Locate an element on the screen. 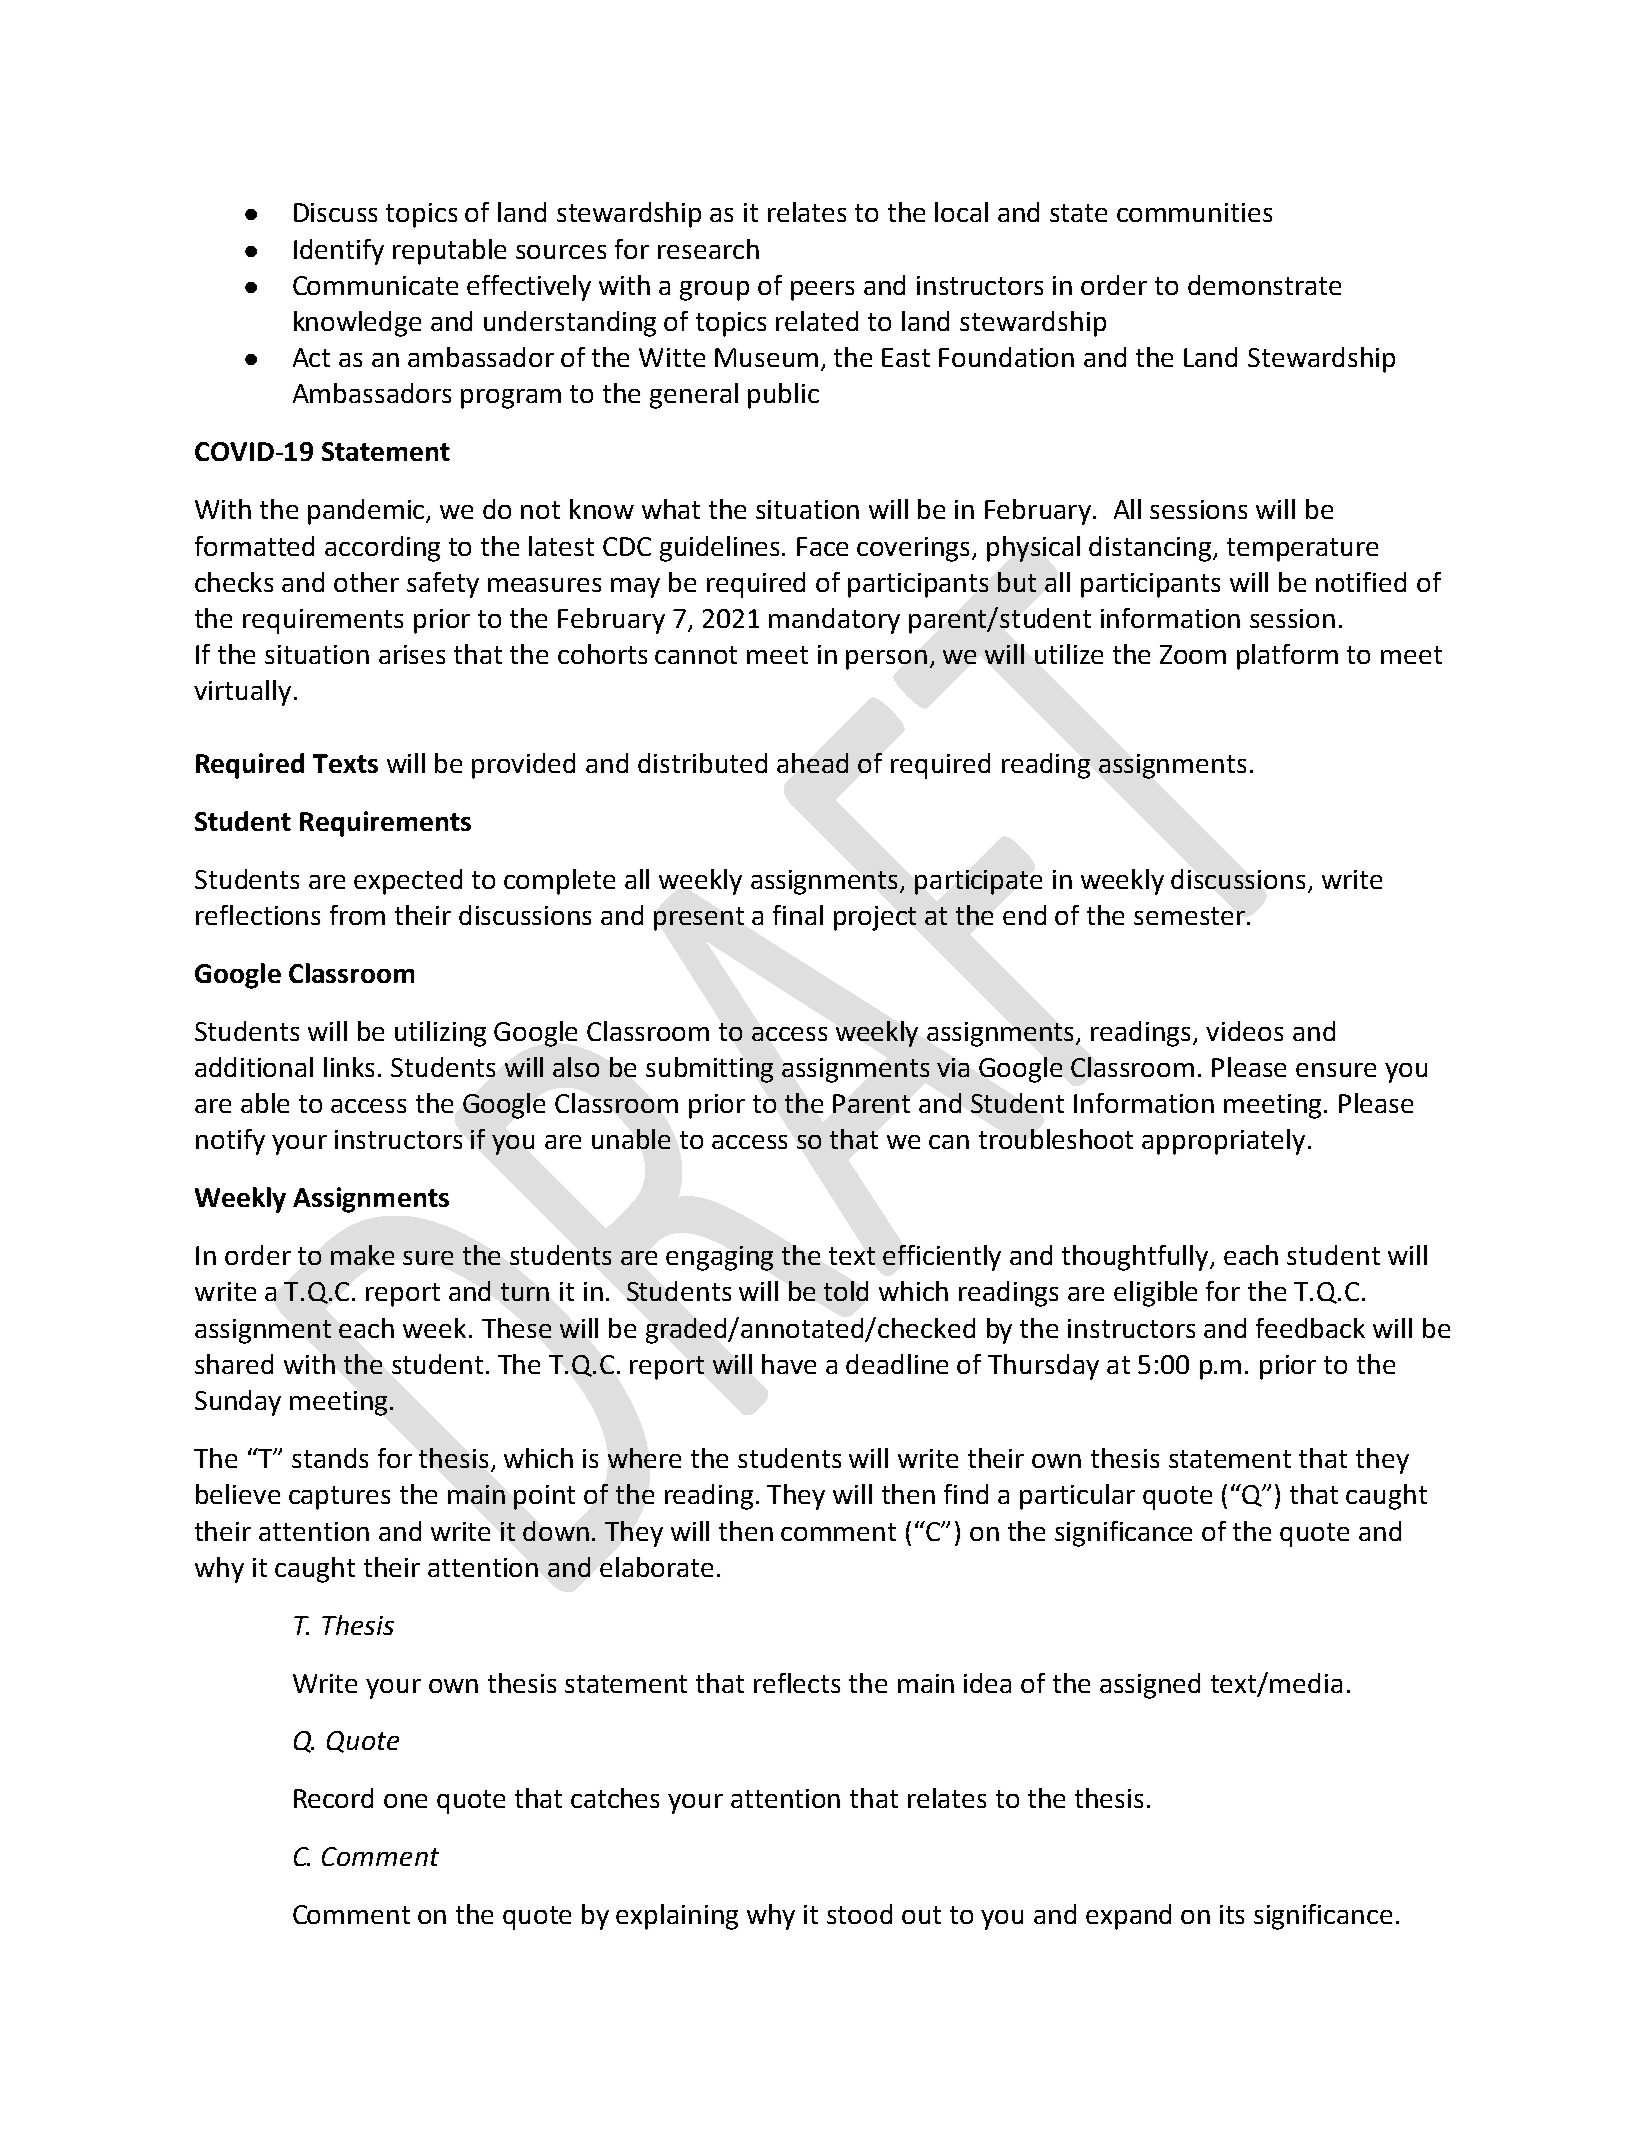  videos is located at coordinates (1244, 1031).
